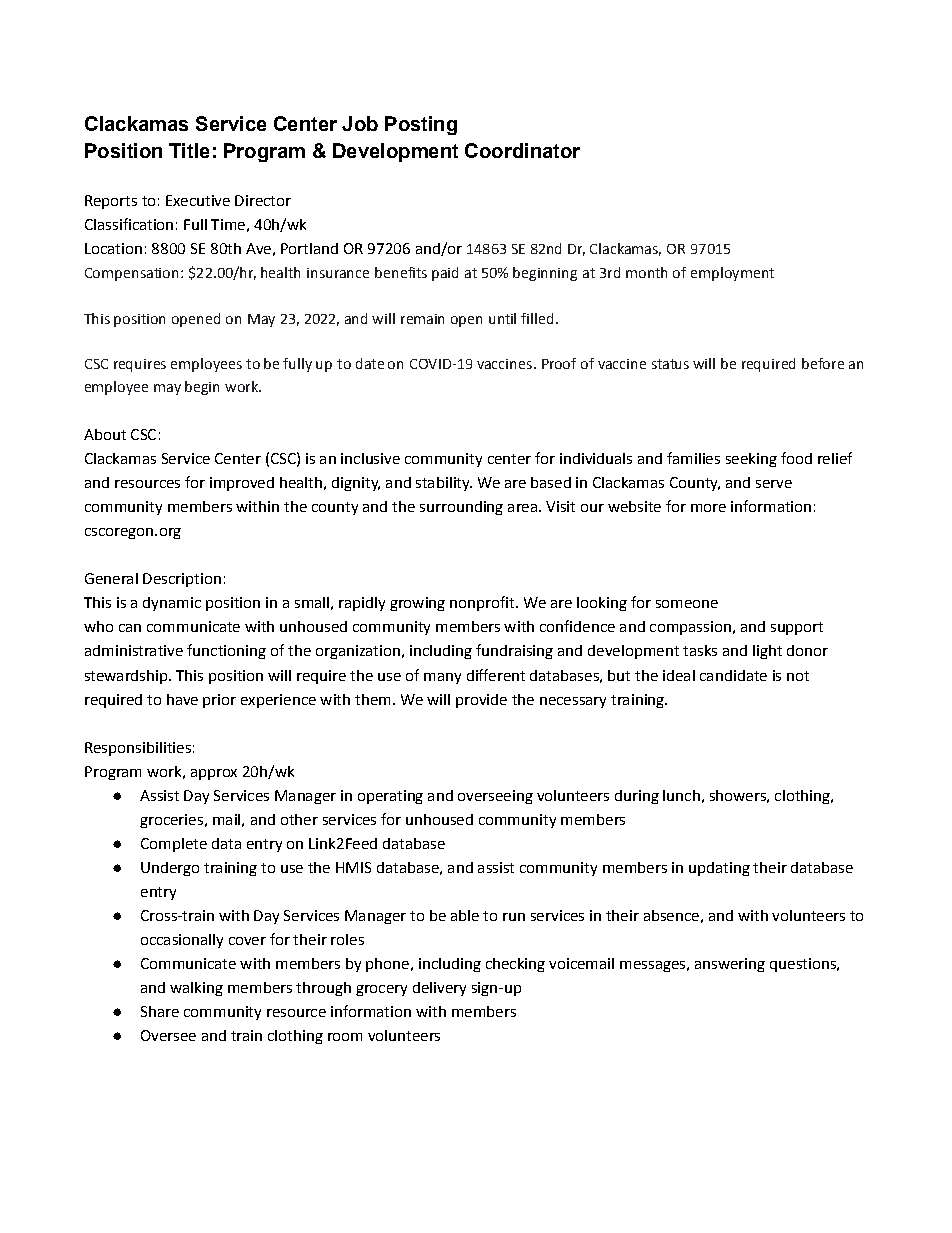 The image size is (952, 1233). I want to click on stability, so click(444, 484).
